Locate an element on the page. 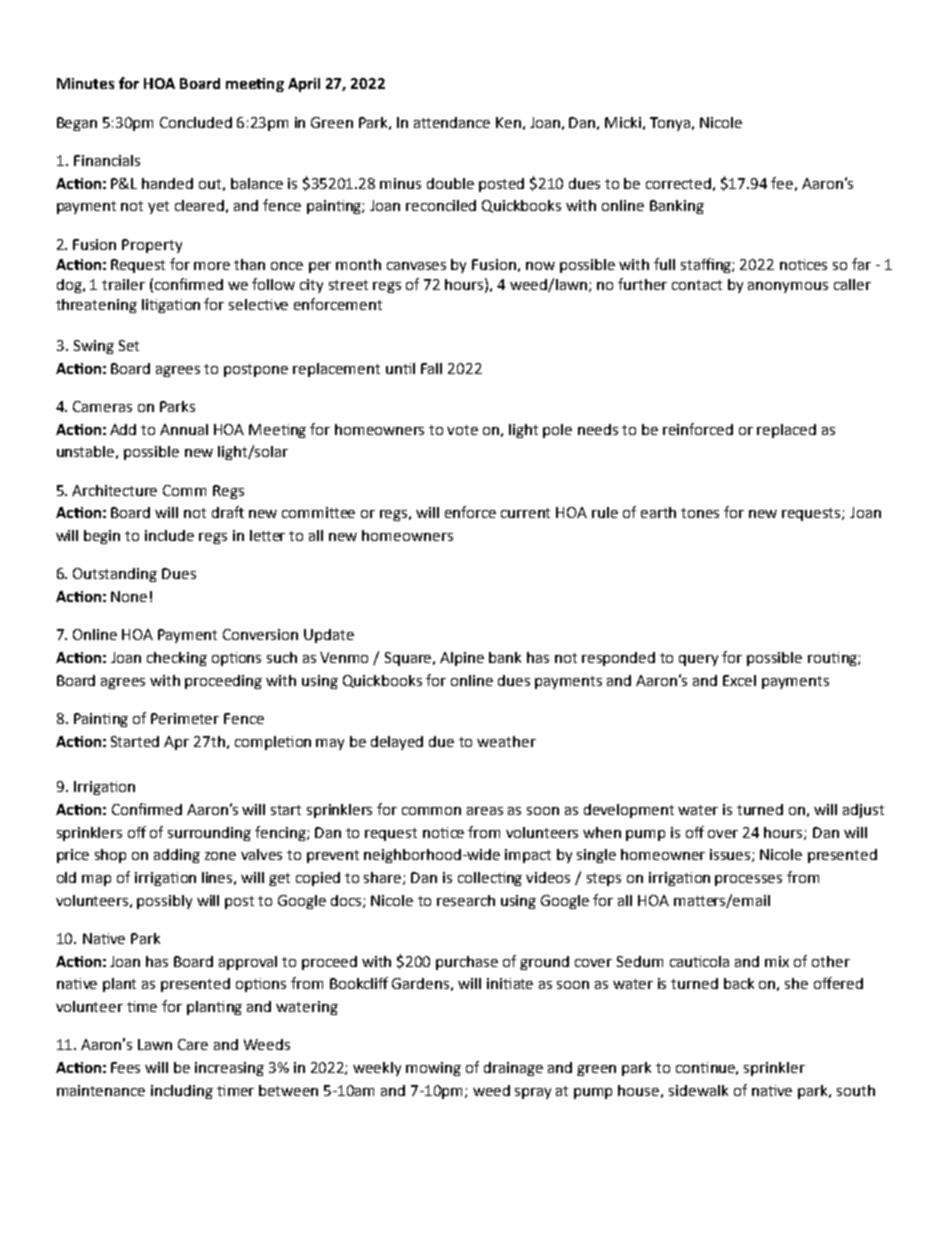 The width and height of the document is (952, 1233). Ken is located at coordinates (508, 122).
